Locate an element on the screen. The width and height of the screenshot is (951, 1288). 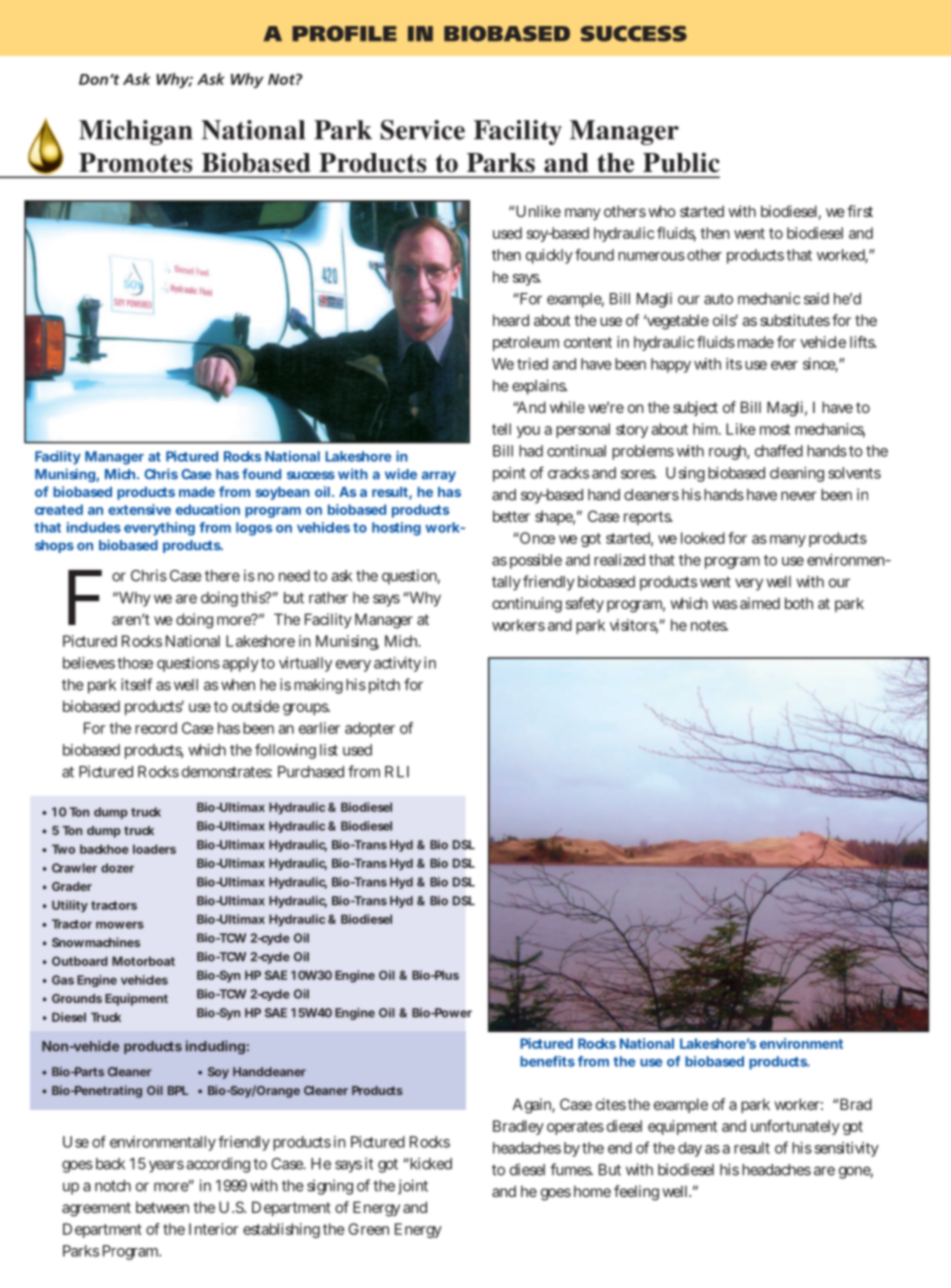
benefits is located at coordinates (547, 1061).
